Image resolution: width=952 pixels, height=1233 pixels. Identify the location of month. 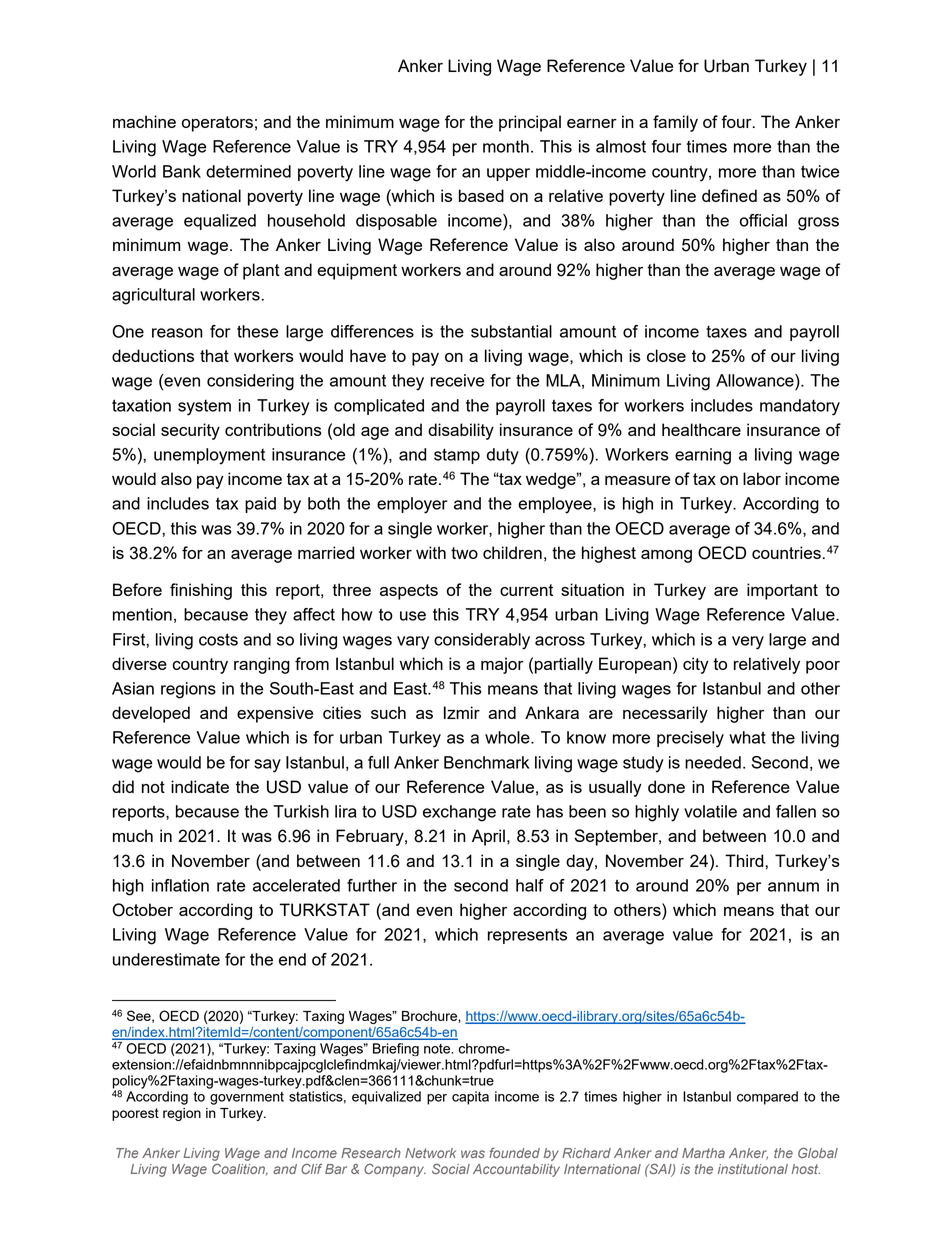
(506, 146).
